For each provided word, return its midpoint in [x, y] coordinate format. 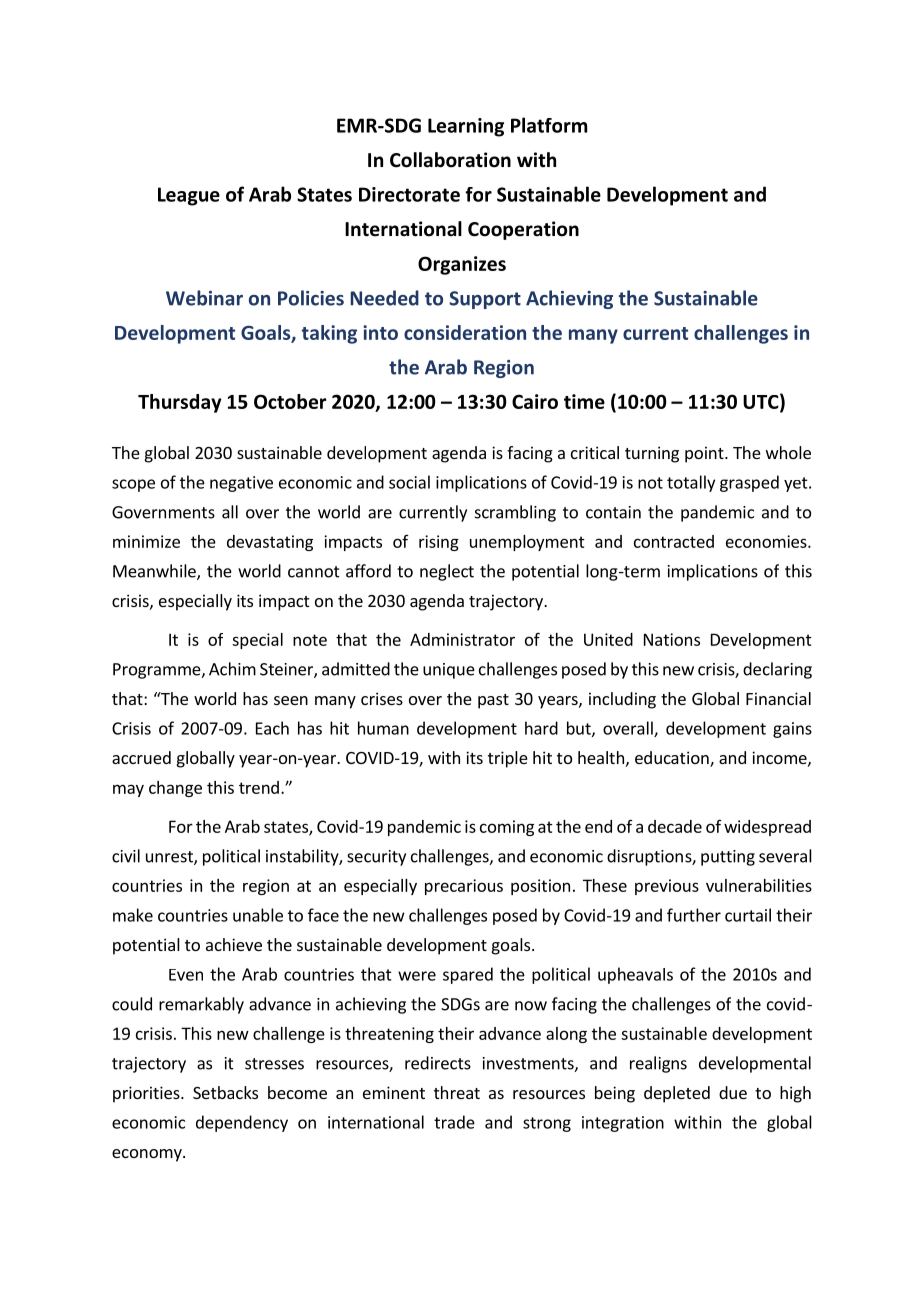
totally [691, 483]
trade [454, 1122]
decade [675, 826]
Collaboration [450, 160]
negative [241, 484]
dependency [242, 1123]
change [175, 789]
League [189, 196]
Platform [549, 125]
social [409, 482]
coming [507, 828]
